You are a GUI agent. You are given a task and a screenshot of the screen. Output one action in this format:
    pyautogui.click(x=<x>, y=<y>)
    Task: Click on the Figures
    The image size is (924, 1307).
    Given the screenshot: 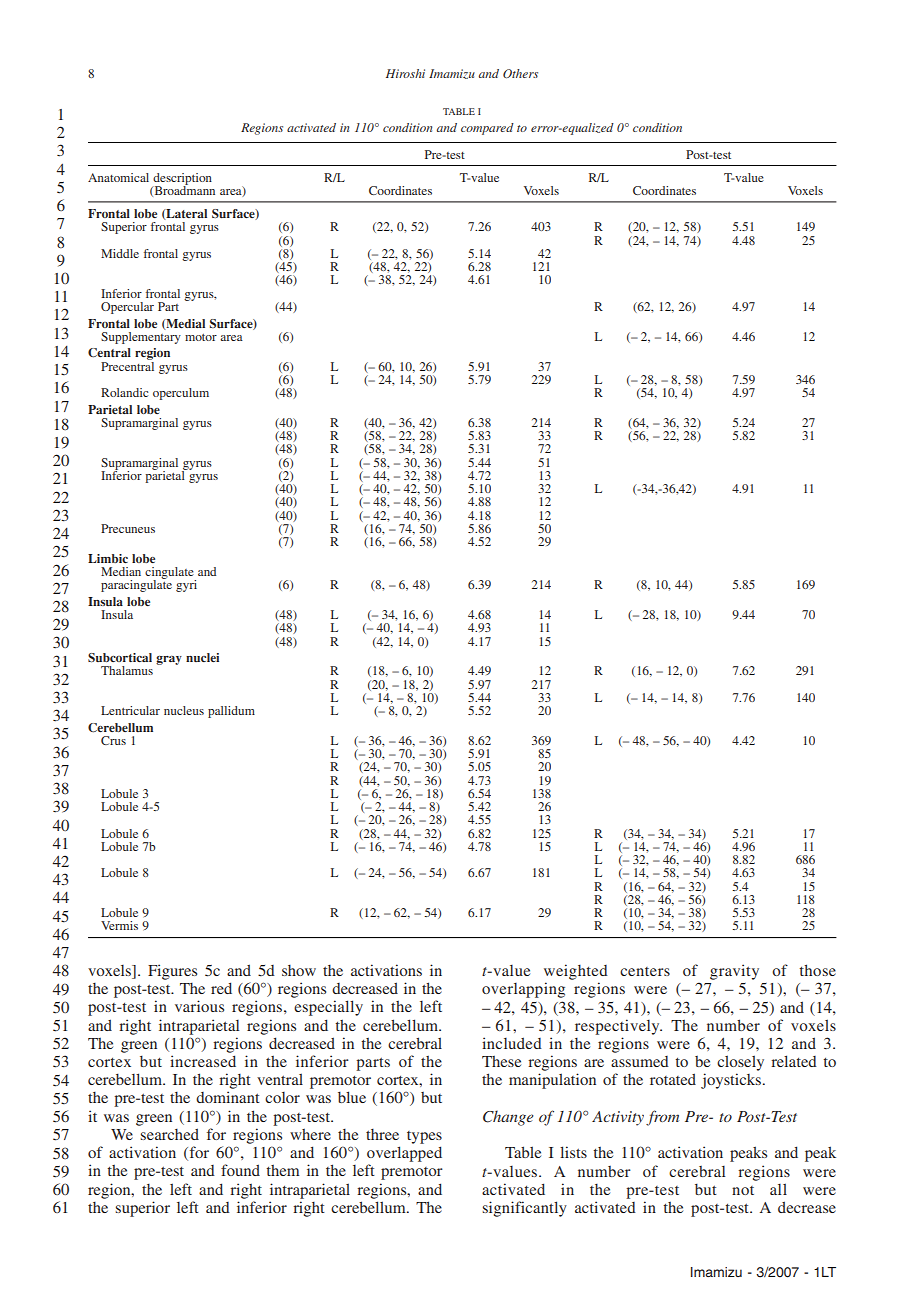 What is the action you would take?
    pyautogui.click(x=172, y=972)
